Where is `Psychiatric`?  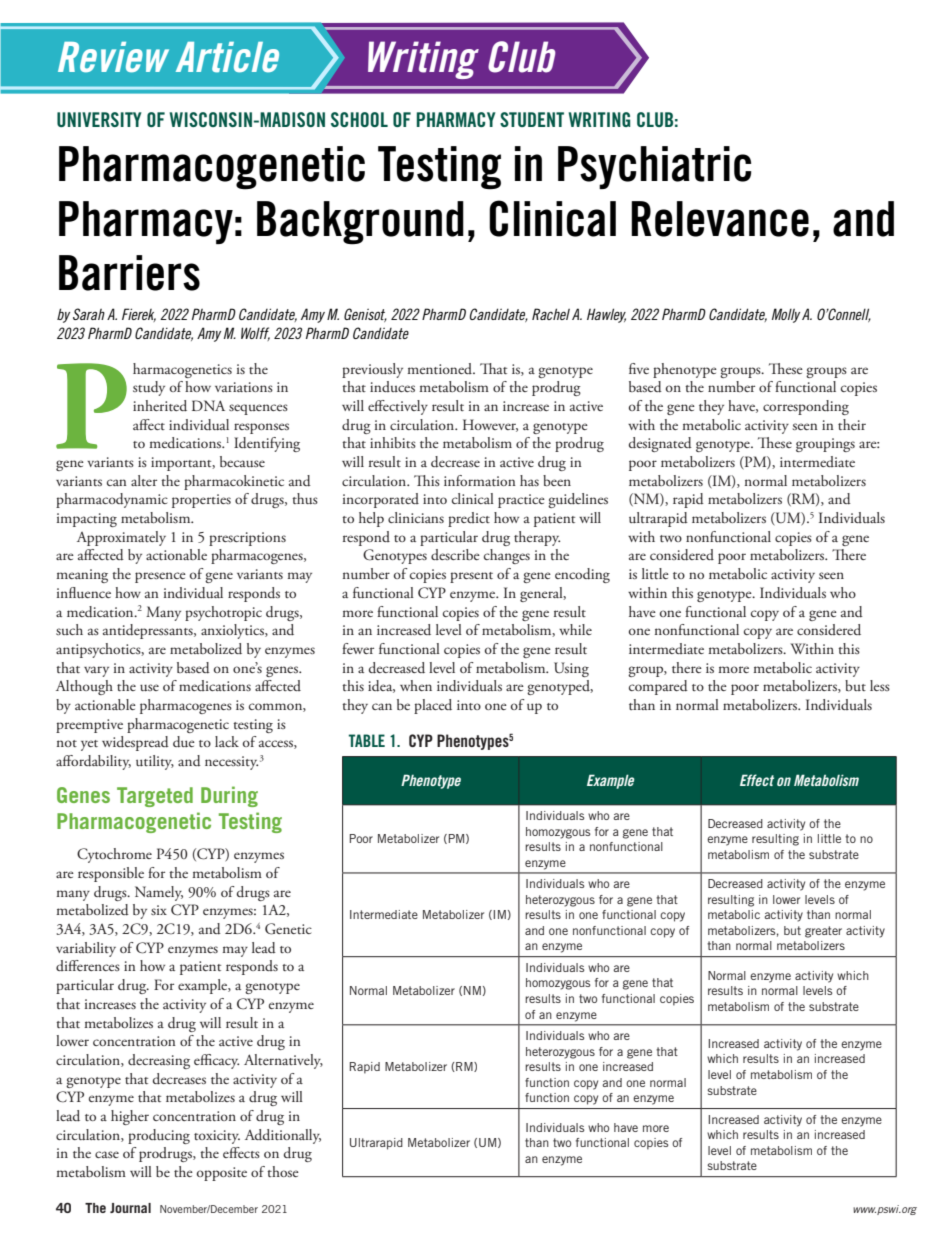
Psychiatric is located at coordinates (654, 167).
